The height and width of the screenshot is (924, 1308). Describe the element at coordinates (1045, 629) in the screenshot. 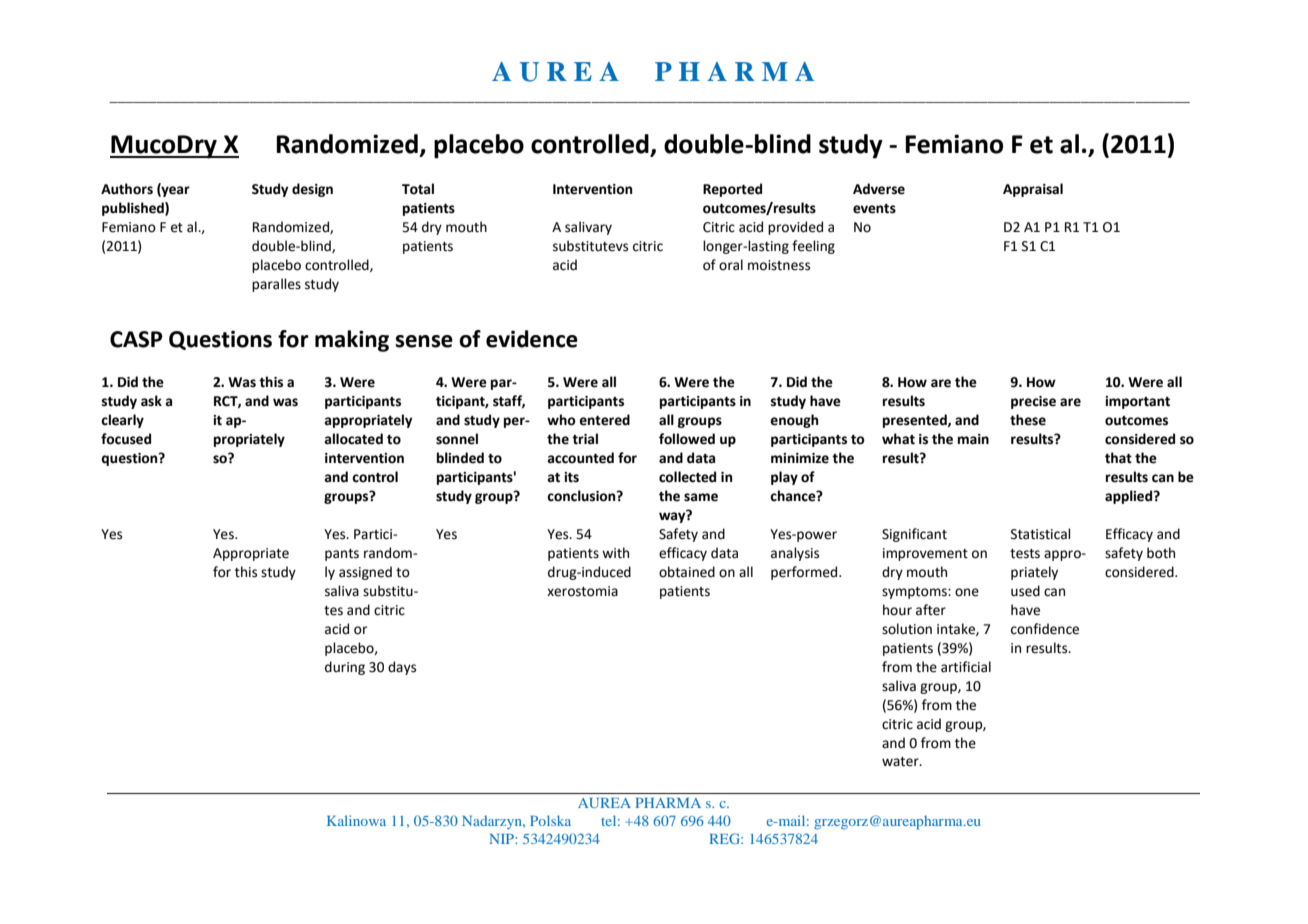

I see `confidence` at that location.
